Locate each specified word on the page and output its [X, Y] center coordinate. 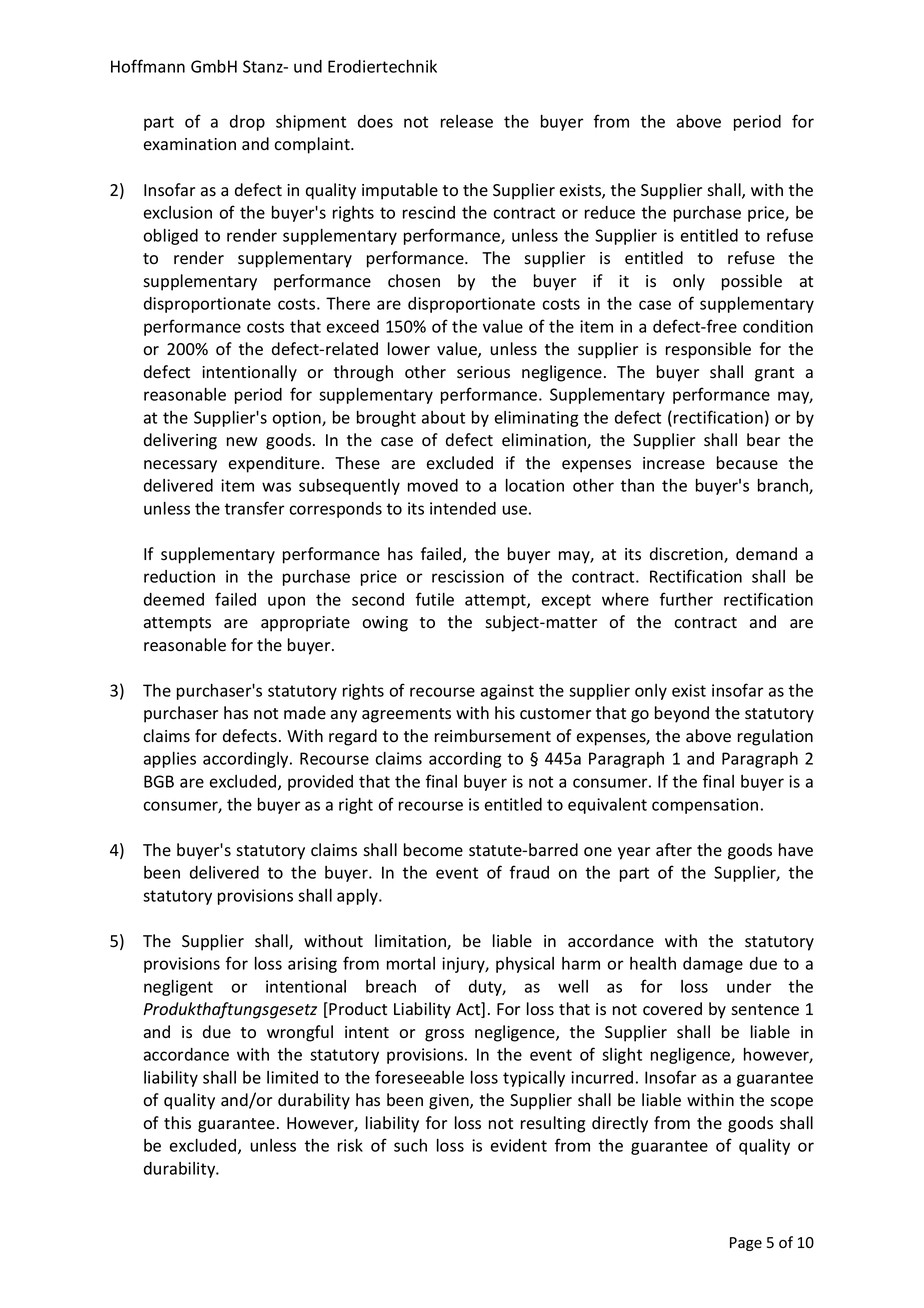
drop [247, 123]
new [242, 442]
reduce [610, 212]
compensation [705, 806]
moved [433, 485]
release [467, 121]
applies [170, 760]
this [177, 1123]
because [747, 463]
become [433, 850]
